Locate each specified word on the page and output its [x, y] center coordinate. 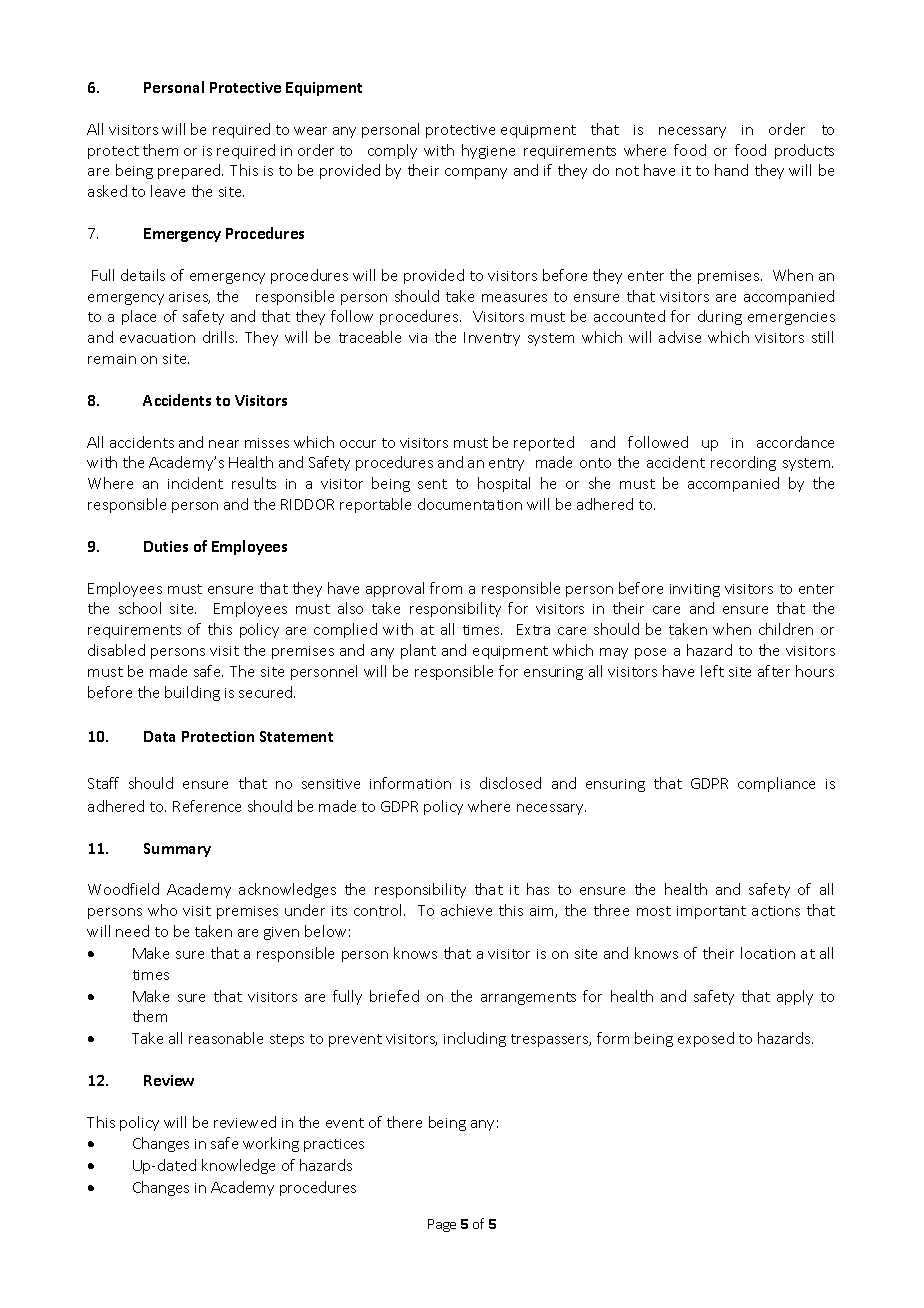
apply [795, 997]
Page [442, 1225]
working [271, 1144]
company [476, 173]
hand [731, 170]
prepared [190, 171]
